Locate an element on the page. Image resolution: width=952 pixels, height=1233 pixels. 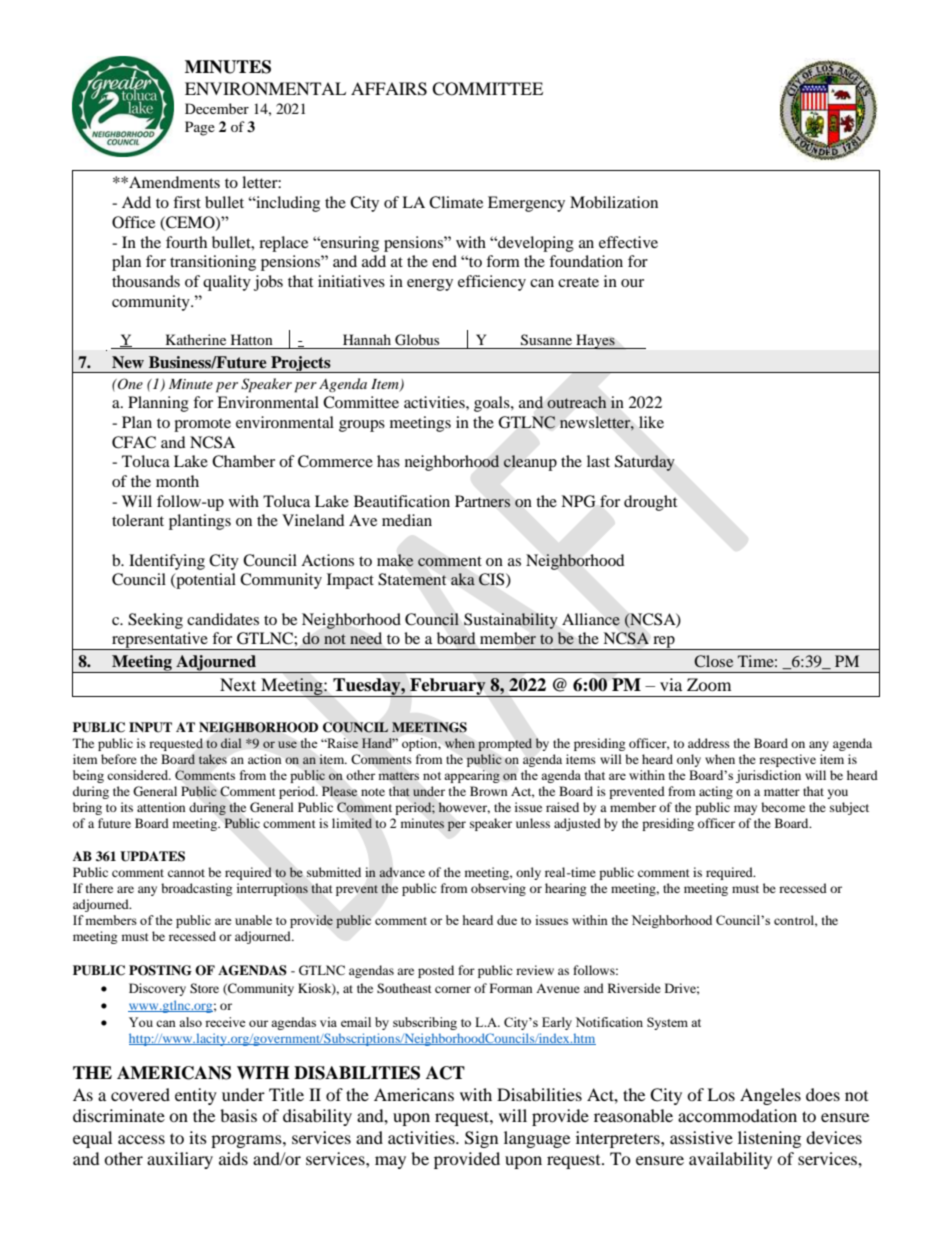
become is located at coordinates (783, 807).
